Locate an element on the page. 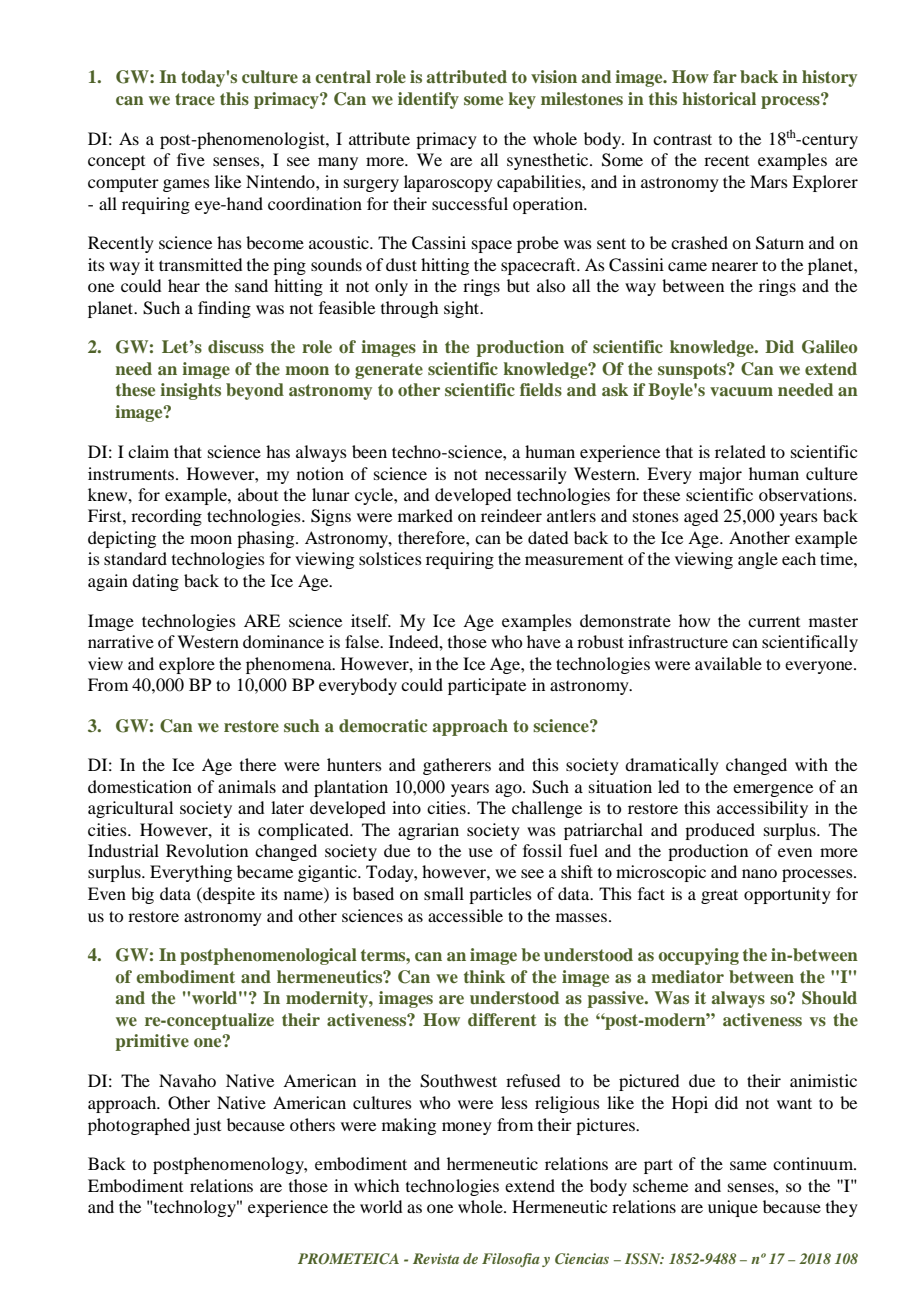 This page has height=1308, width=924. Revista is located at coordinates (436, 1258).
